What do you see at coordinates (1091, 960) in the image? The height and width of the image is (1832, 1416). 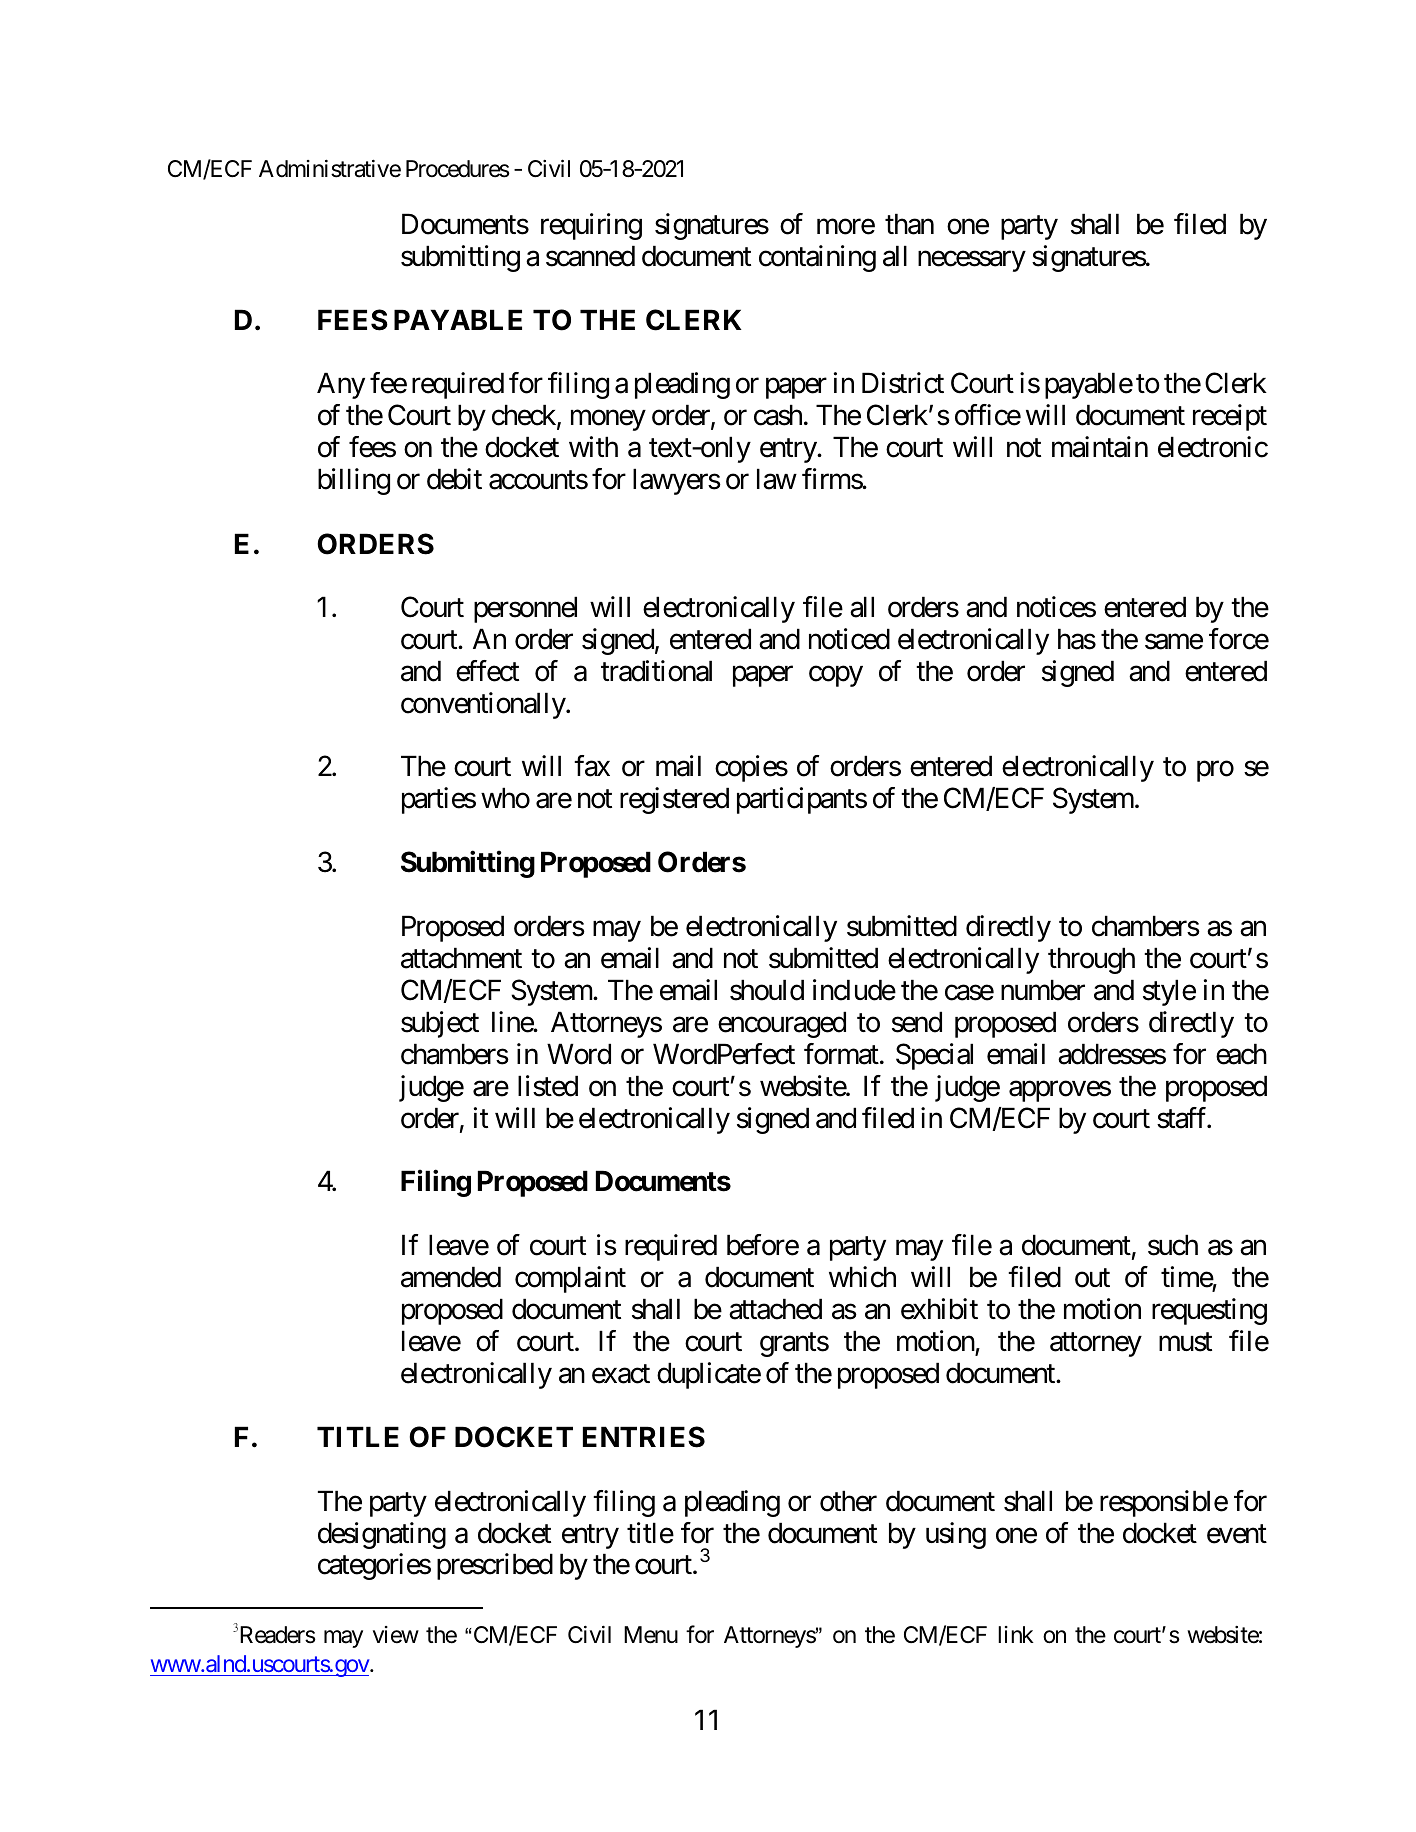 I see `through` at bounding box center [1091, 960].
